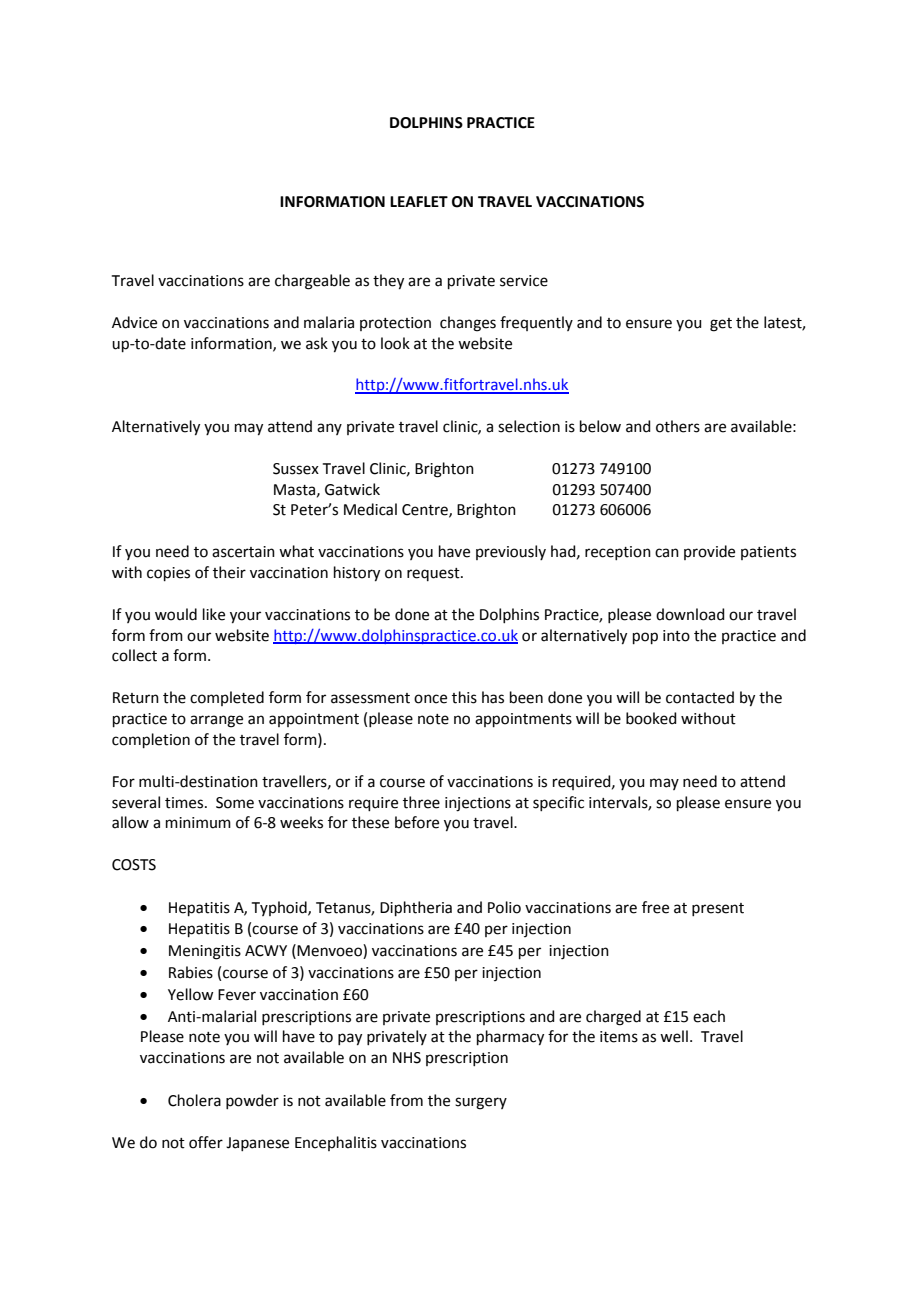 The width and height of the image is (924, 1308). What do you see at coordinates (718, 909) in the image?
I see `present` at bounding box center [718, 909].
